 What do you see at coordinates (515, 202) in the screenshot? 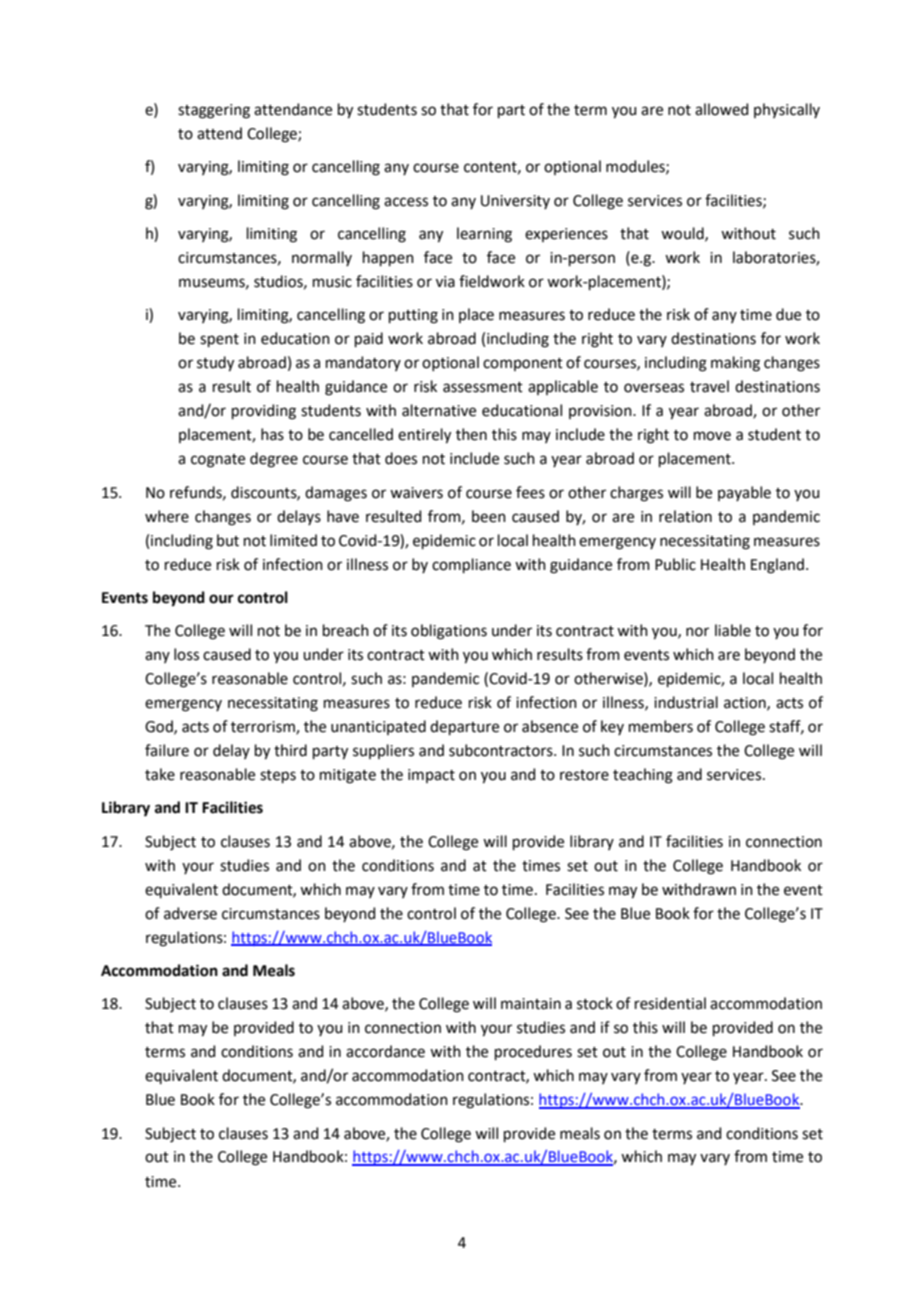
I see `University` at bounding box center [515, 202].
